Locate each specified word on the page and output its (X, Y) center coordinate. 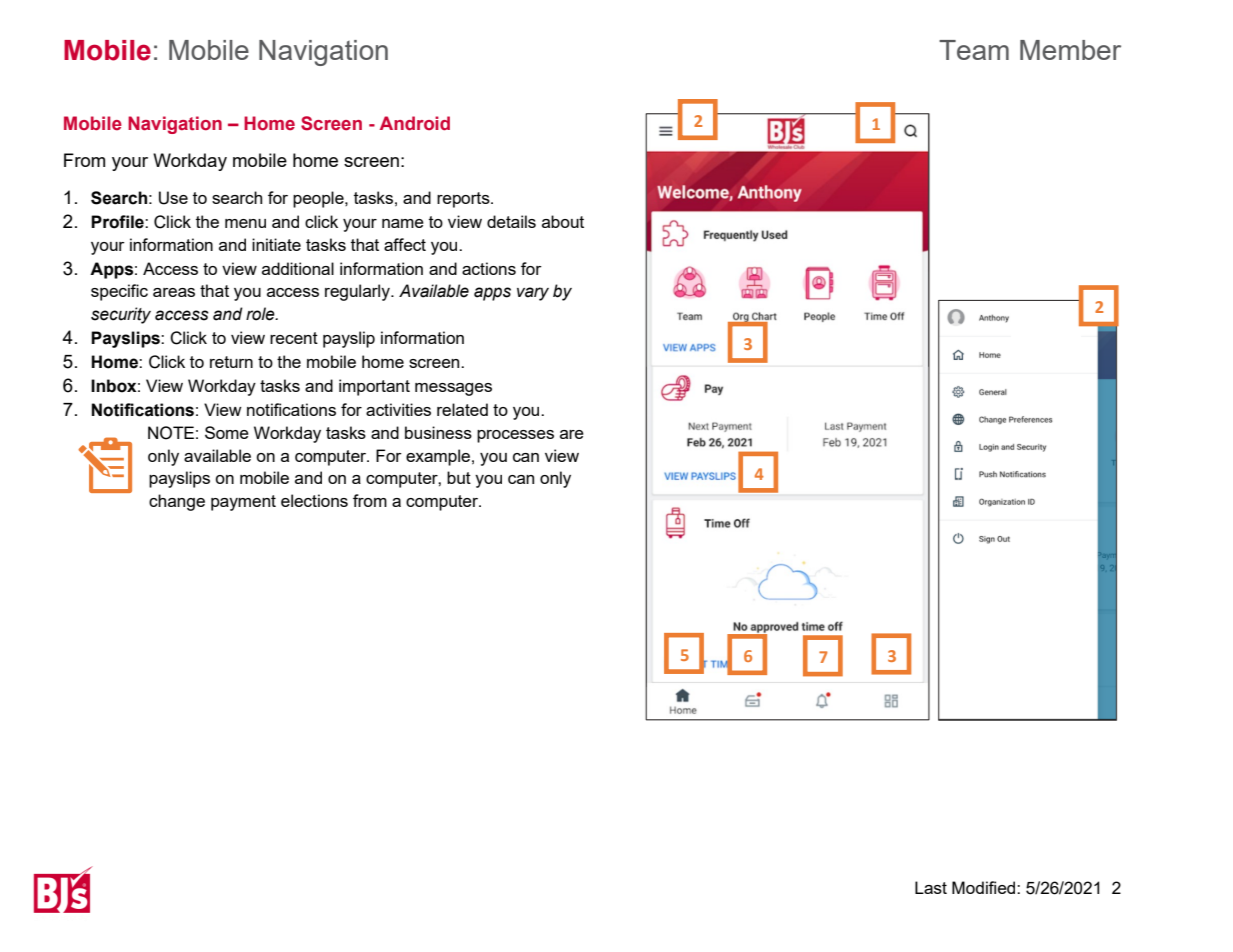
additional (298, 268)
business (438, 432)
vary (533, 294)
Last (931, 887)
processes (515, 436)
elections (314, 500)
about (563, 221)
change (177, 502)
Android (415, 123)
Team (974, 50)
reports (464, 200)
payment (243, 503)
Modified (985, 887)
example (438, 457)
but (459, 477)
